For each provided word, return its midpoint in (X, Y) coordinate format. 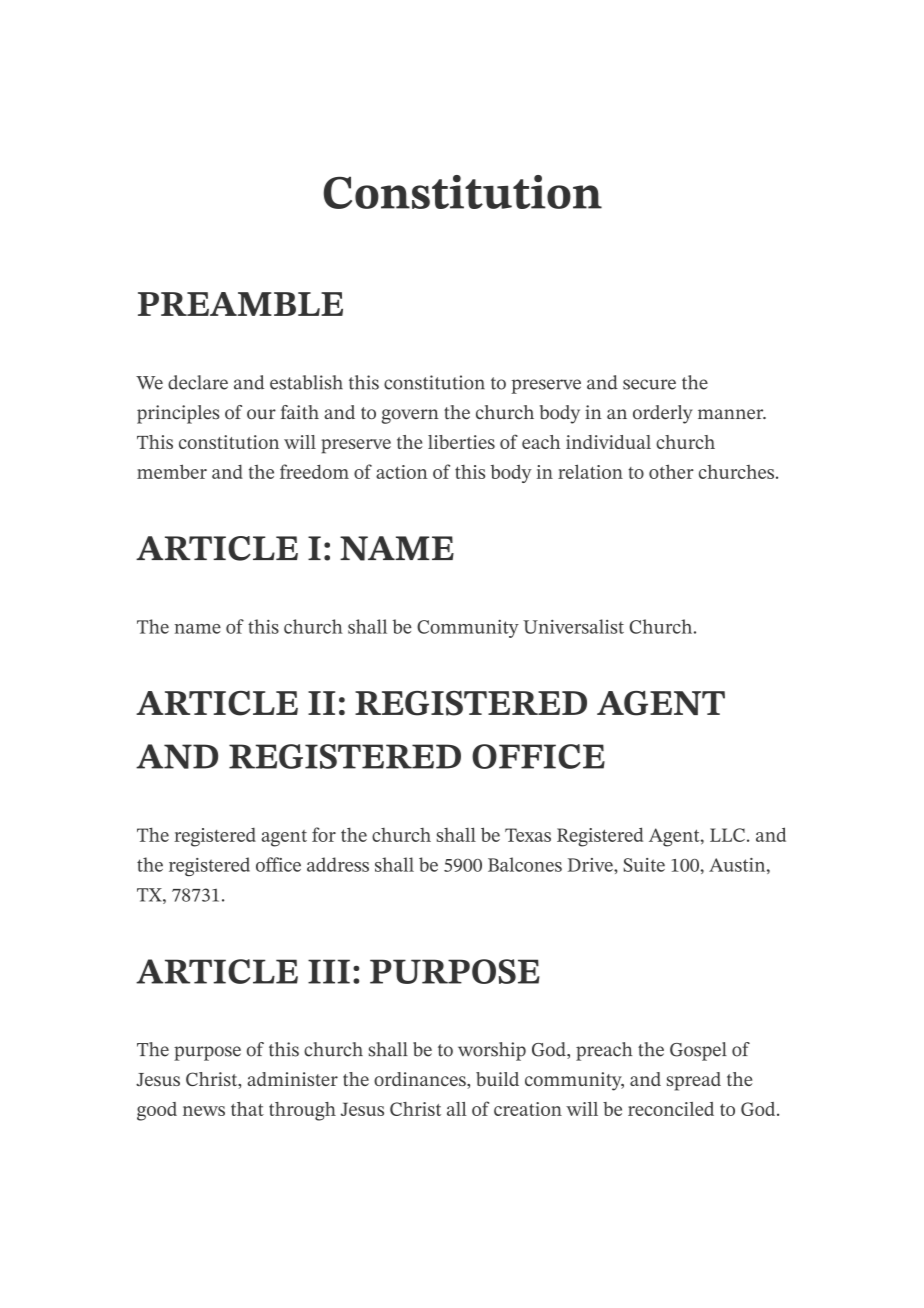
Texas (528, 835)
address (338, 864)
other (671, 471)
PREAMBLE (240, 304)
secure (649, 384)
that (247, 1109)
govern (410, 416)
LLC (727, 835)
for (324, 834)
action (402, 472)
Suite (644, 865)
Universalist (573, 626)
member (172, 471)
